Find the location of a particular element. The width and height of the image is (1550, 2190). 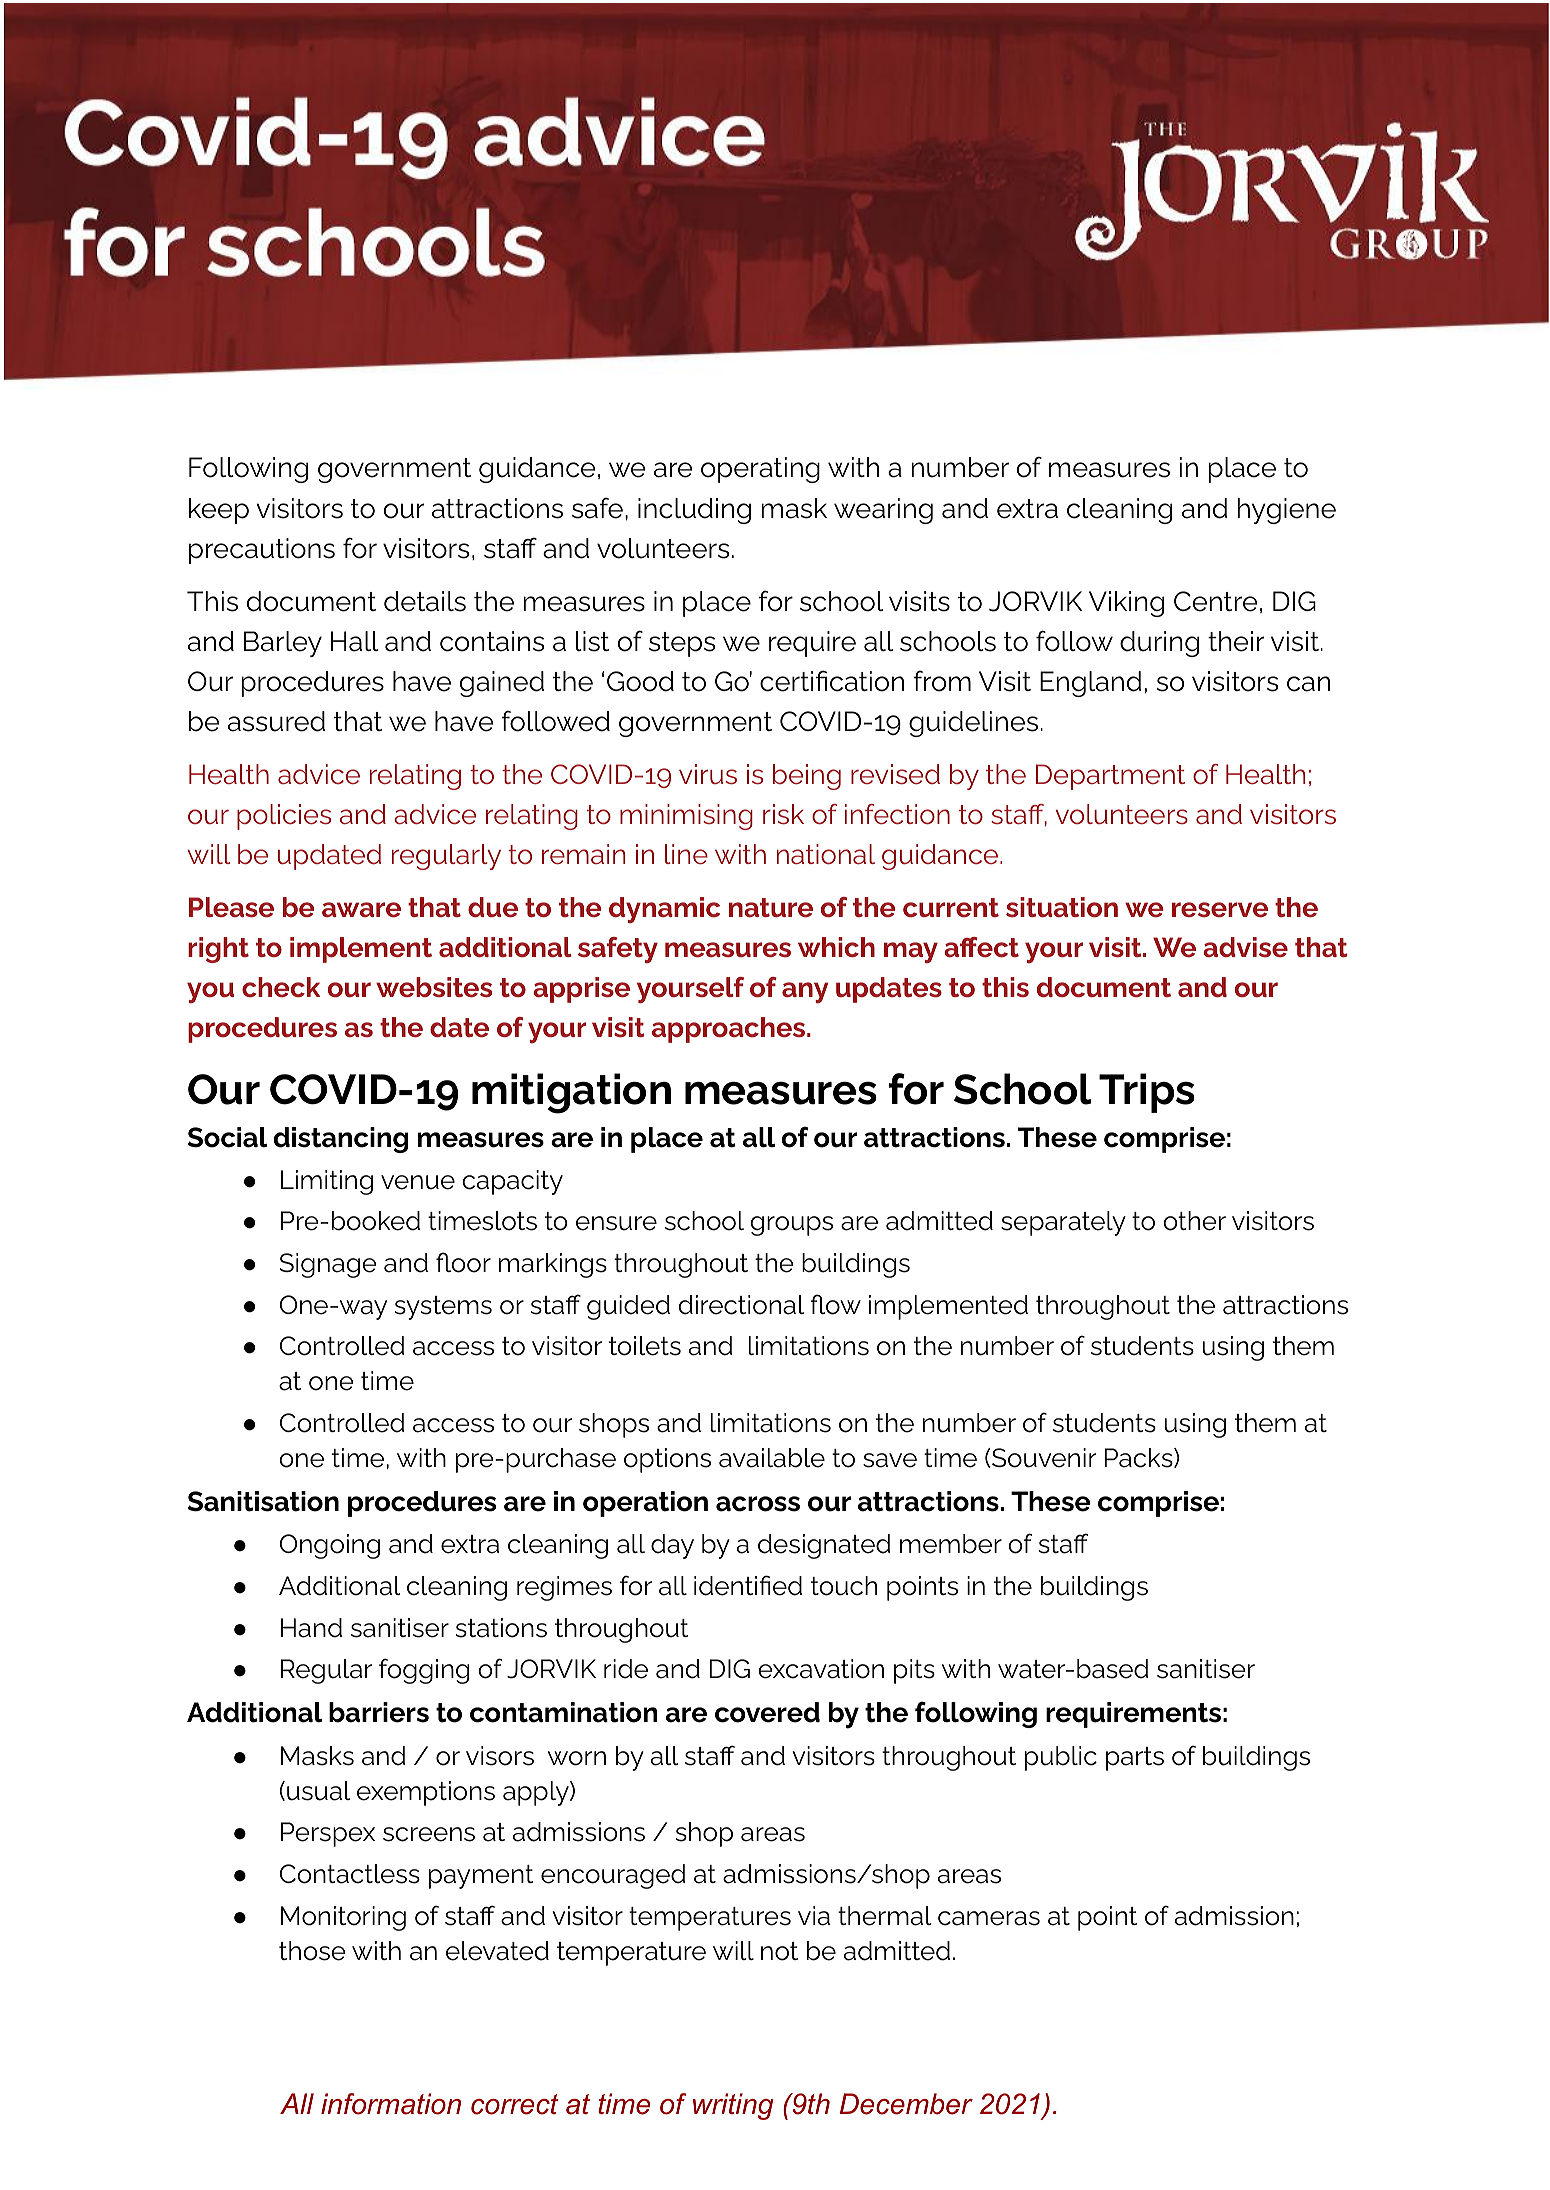

precautions is located at coordinates (262, 551).
